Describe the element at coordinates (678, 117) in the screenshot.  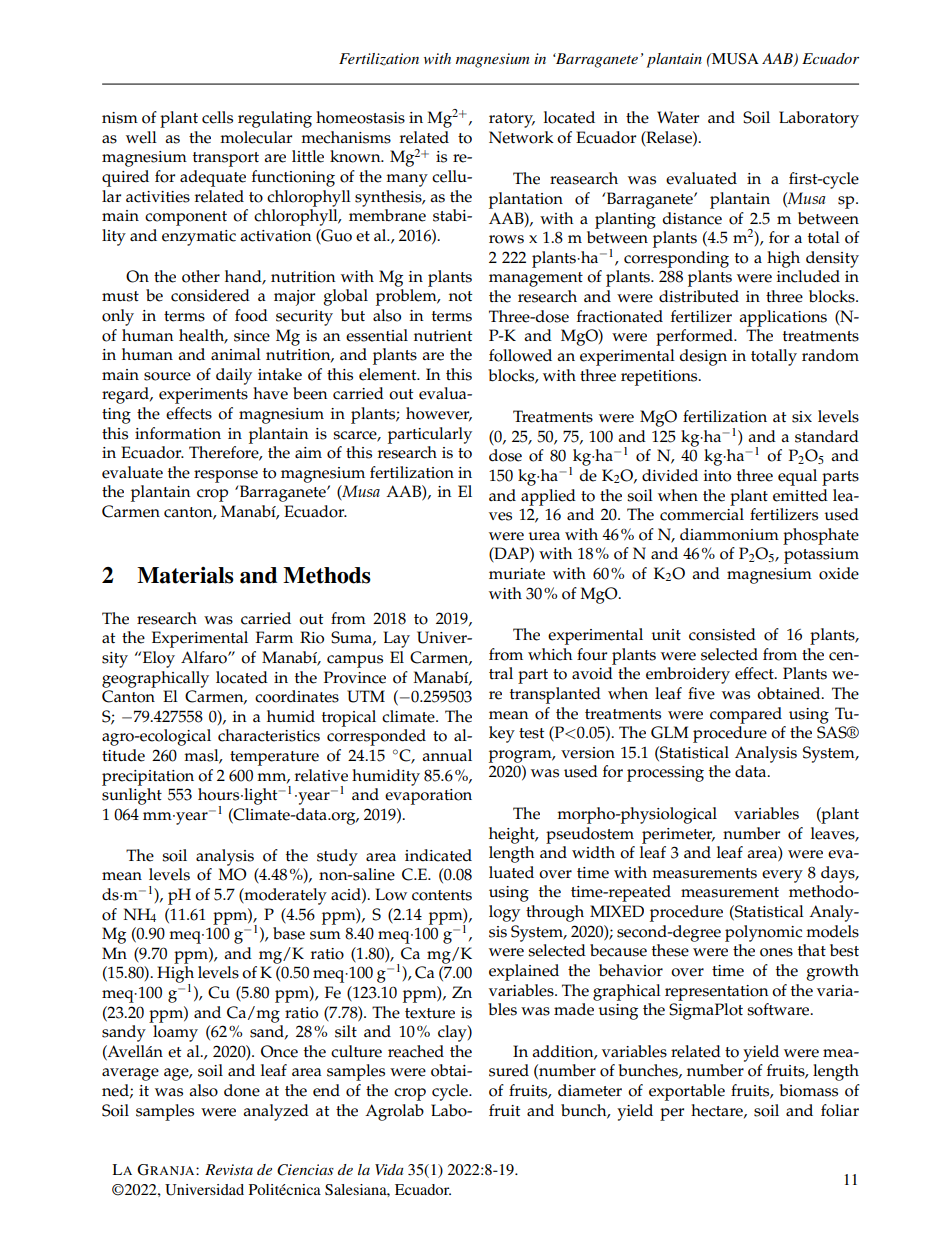
I see `Water` at that location.
